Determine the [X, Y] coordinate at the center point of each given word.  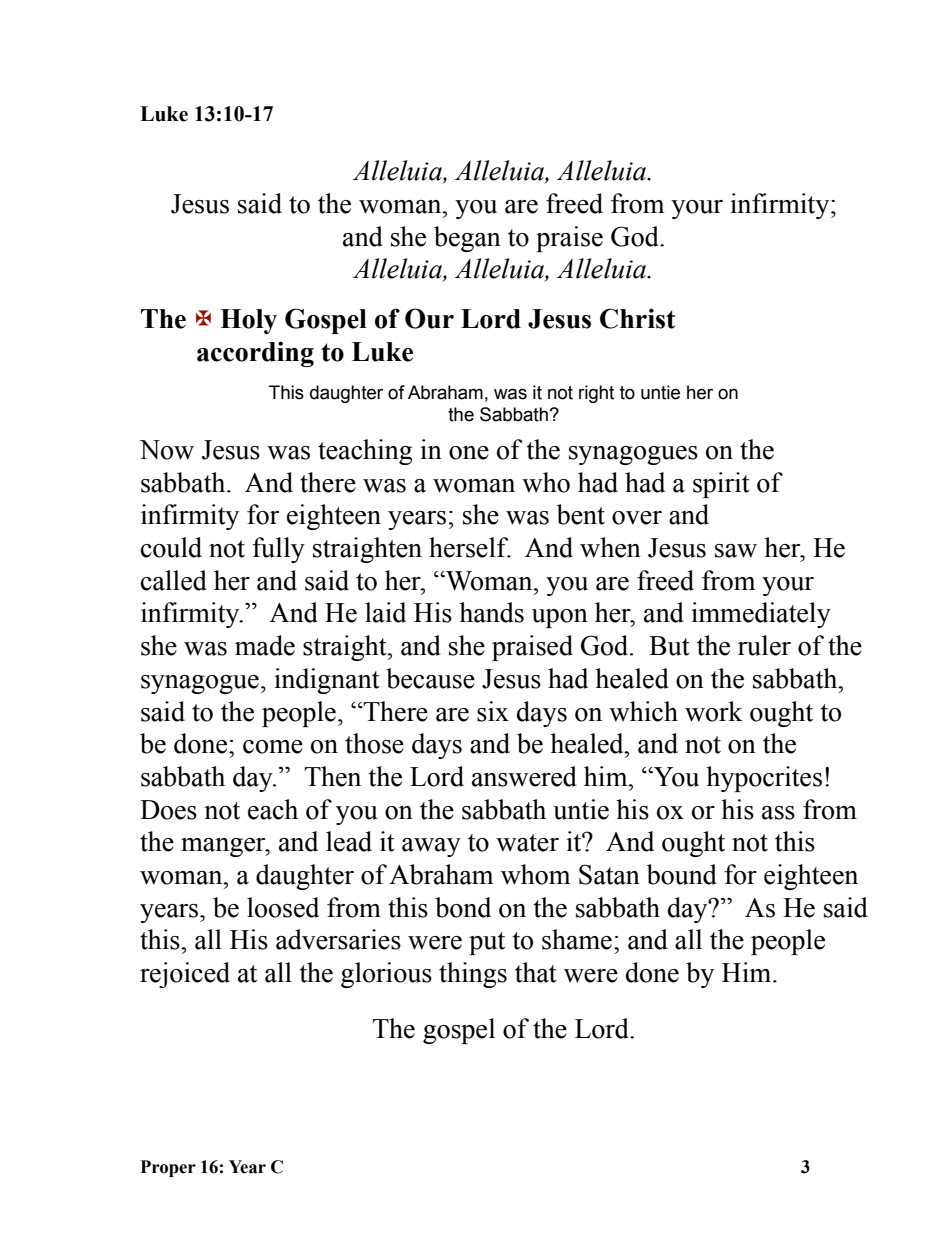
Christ [637, 318]
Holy [248, 321]
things [473, 975]
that [536, 972]
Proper [168, 1168]
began [467, 239]
